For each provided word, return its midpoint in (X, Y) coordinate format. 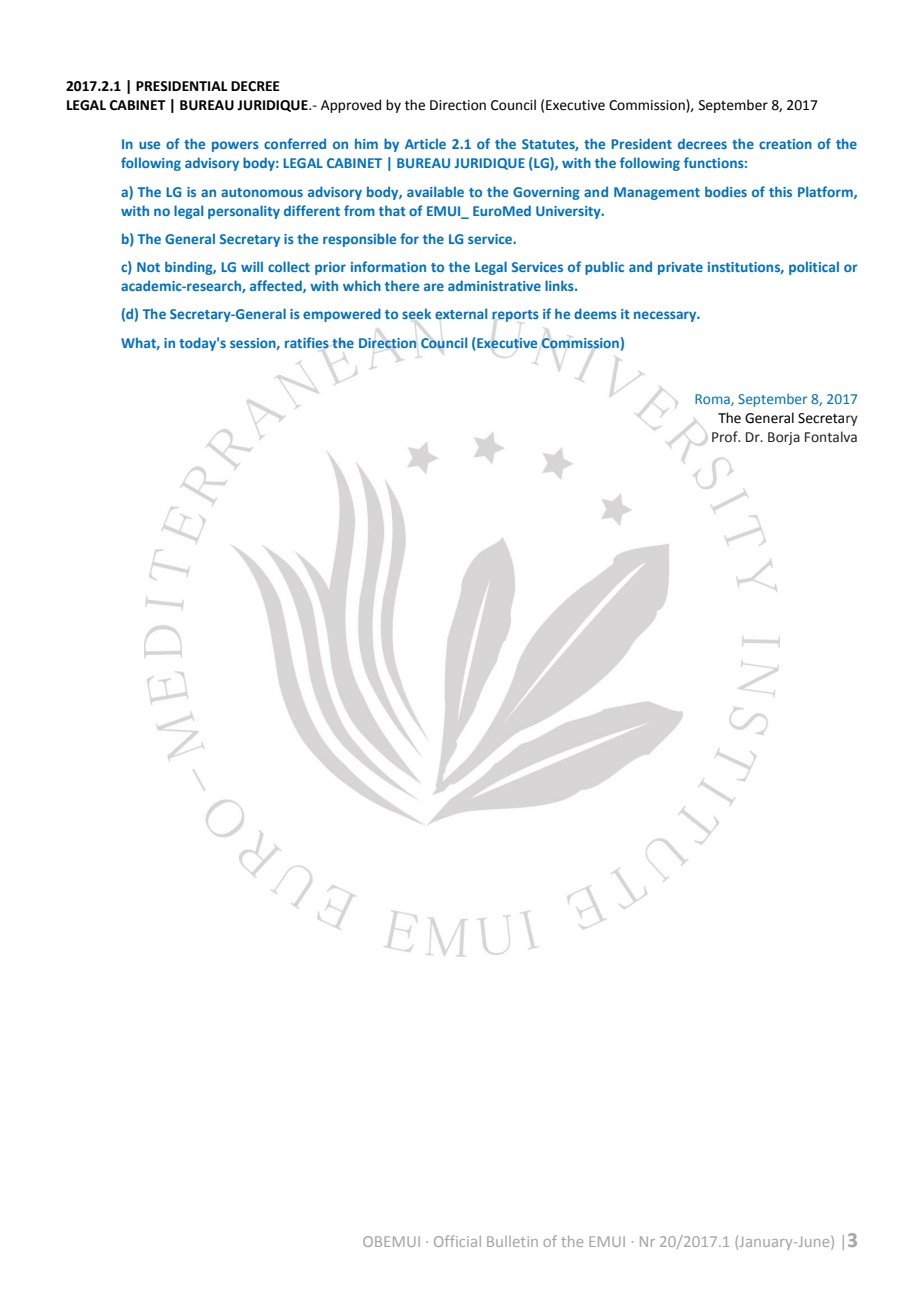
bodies (726, 191)
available (435, 191)
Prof (726, 437)
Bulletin (512, 1241)
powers (235, 146)
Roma (713, 400)
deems (595, 313)
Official (457, 1241)
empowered (342, 315)
